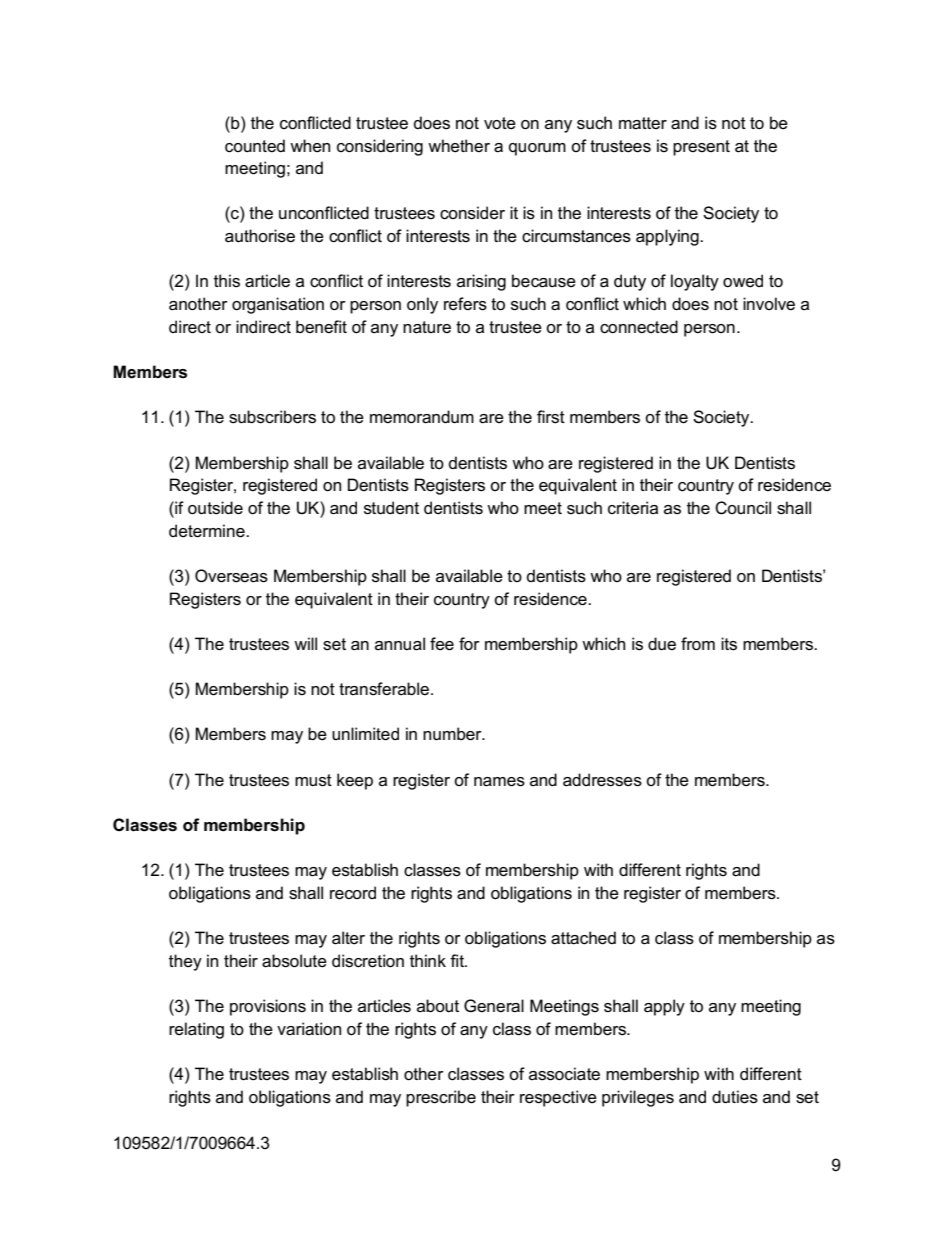  What do you see at coordinates (499, 782) in the screenshot?
I see `names` at bounding box center [499, 782].
